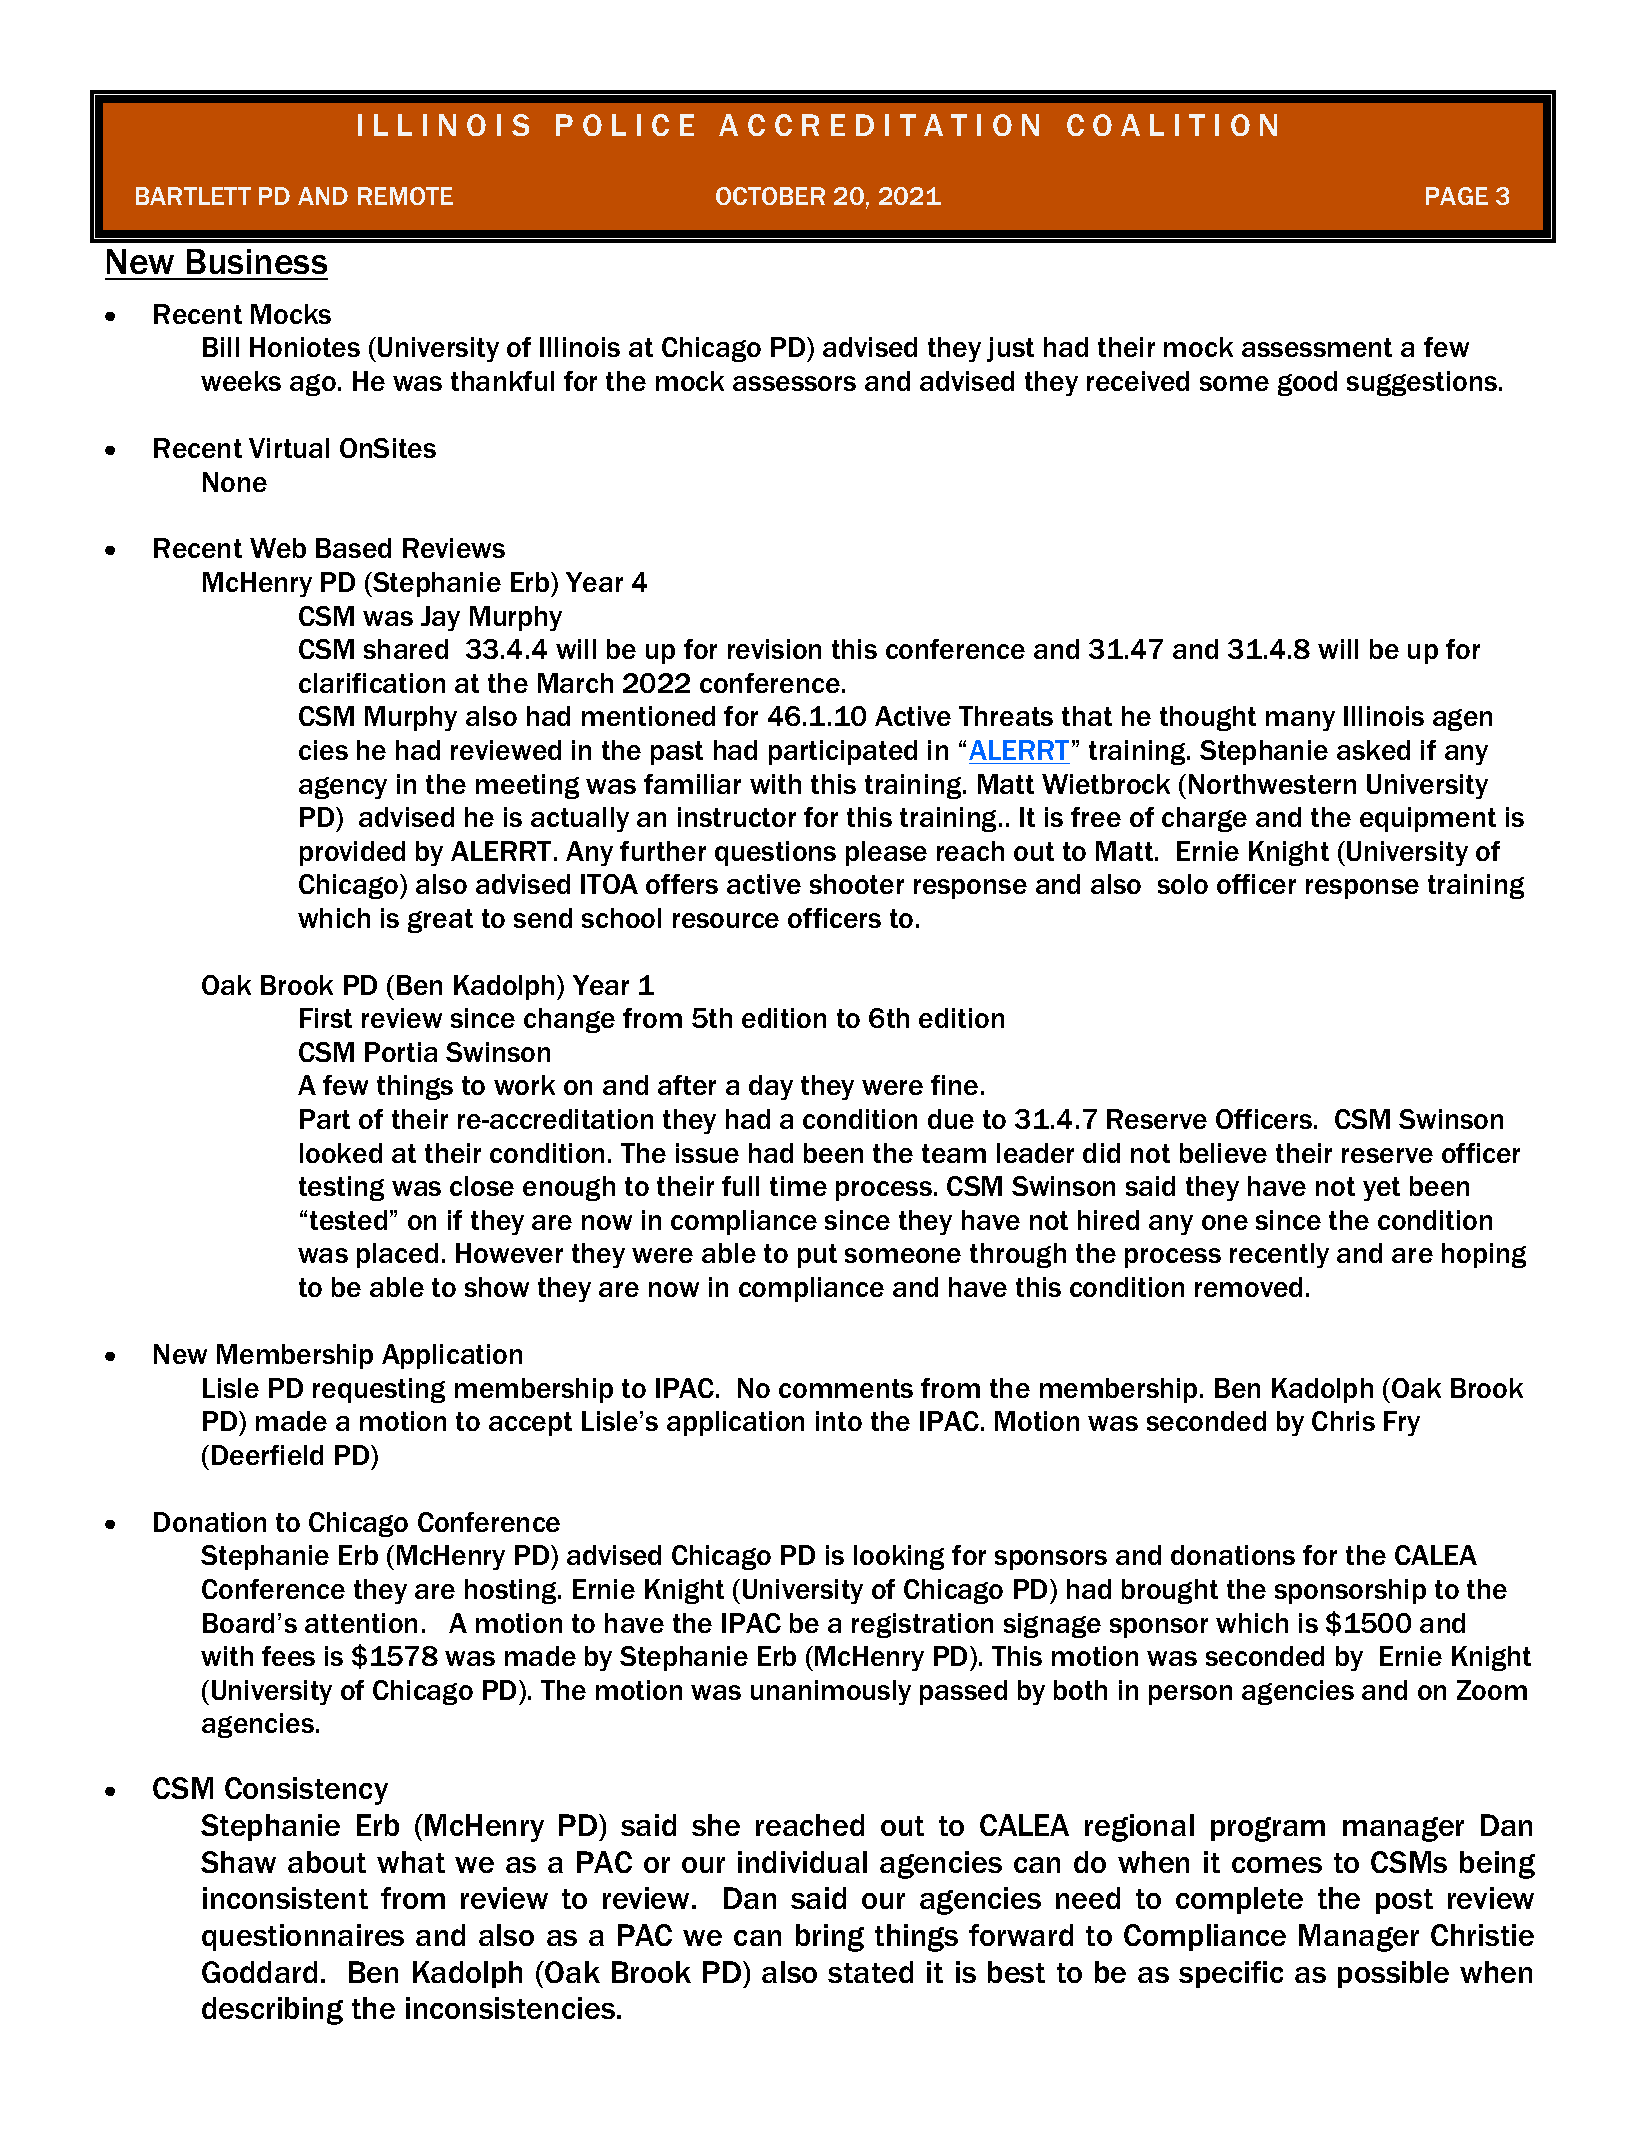 The width and height of the screenshot is (1646, 2131). Describe the element at coordinates (1381, 1189) in the screenshot. I see `yet` at that location.
